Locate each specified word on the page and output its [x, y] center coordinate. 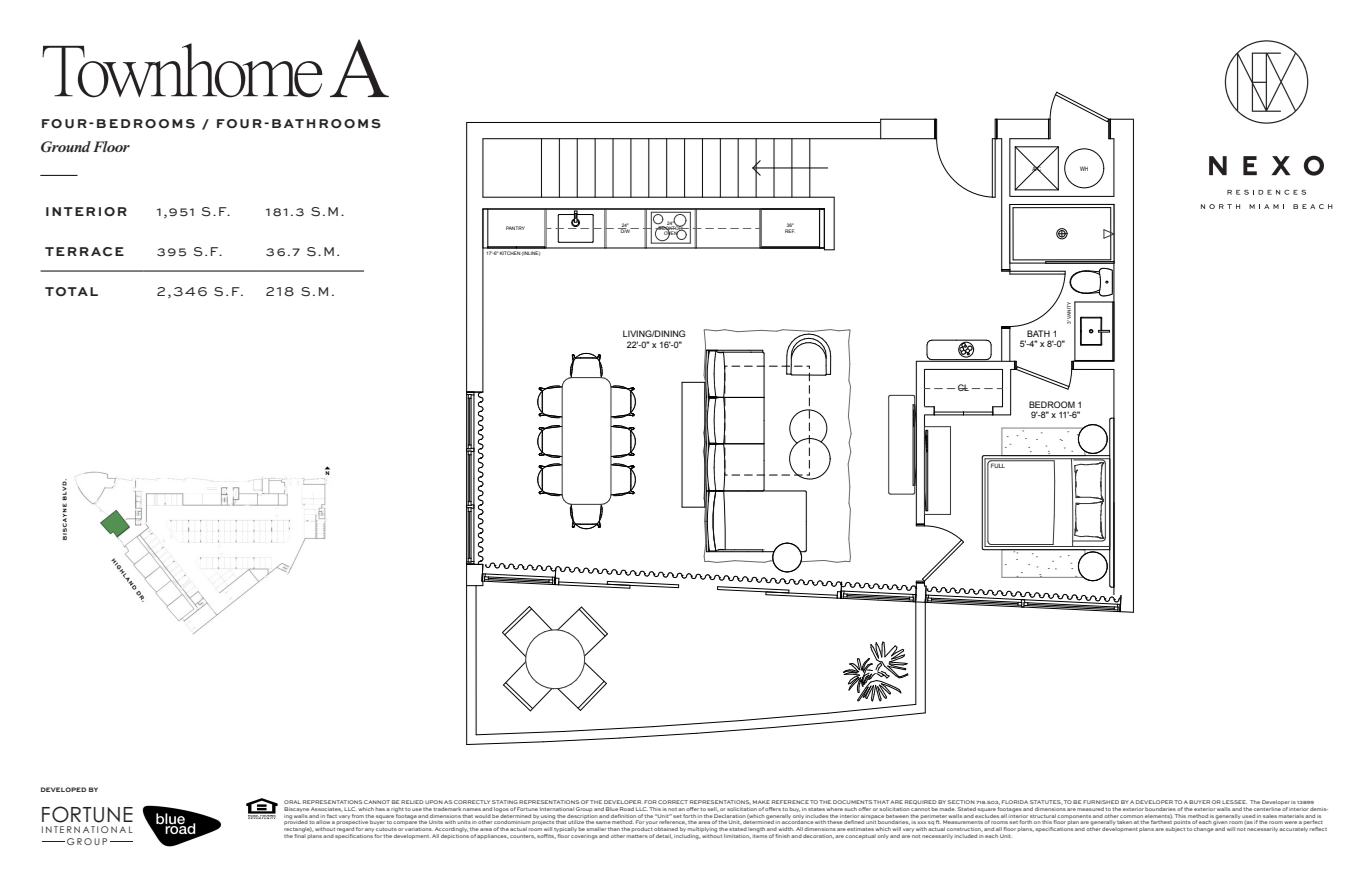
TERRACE [84, 252]
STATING [505, 802]
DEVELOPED [63, 789]
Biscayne [297, 809]
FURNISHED [1101, 802]
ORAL [292, 802]
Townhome [182, 70]
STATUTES [1046, 802]
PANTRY [515, 228]
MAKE [761, 802]
